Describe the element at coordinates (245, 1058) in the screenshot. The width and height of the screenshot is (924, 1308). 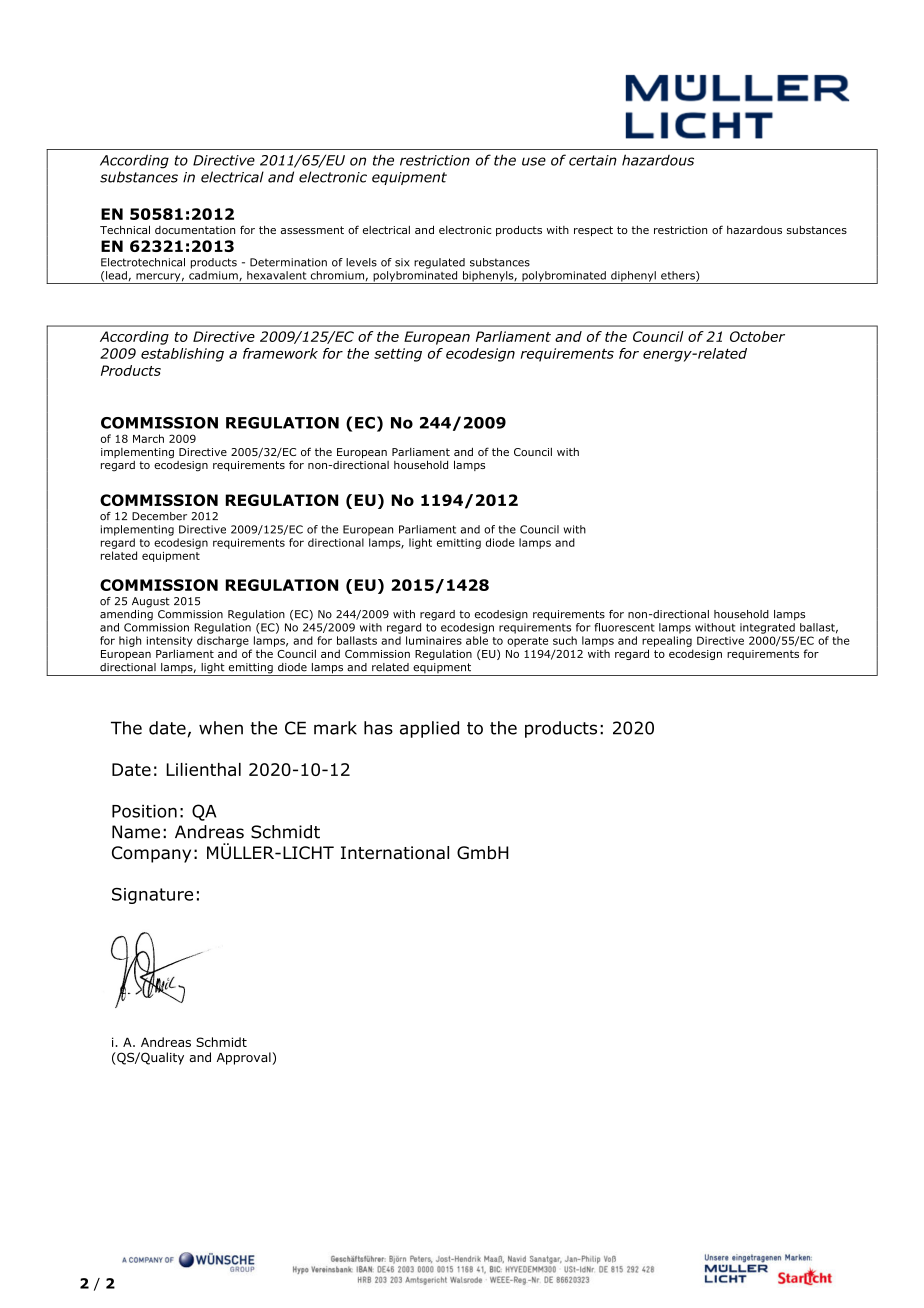
I see `Approval` at that location.
